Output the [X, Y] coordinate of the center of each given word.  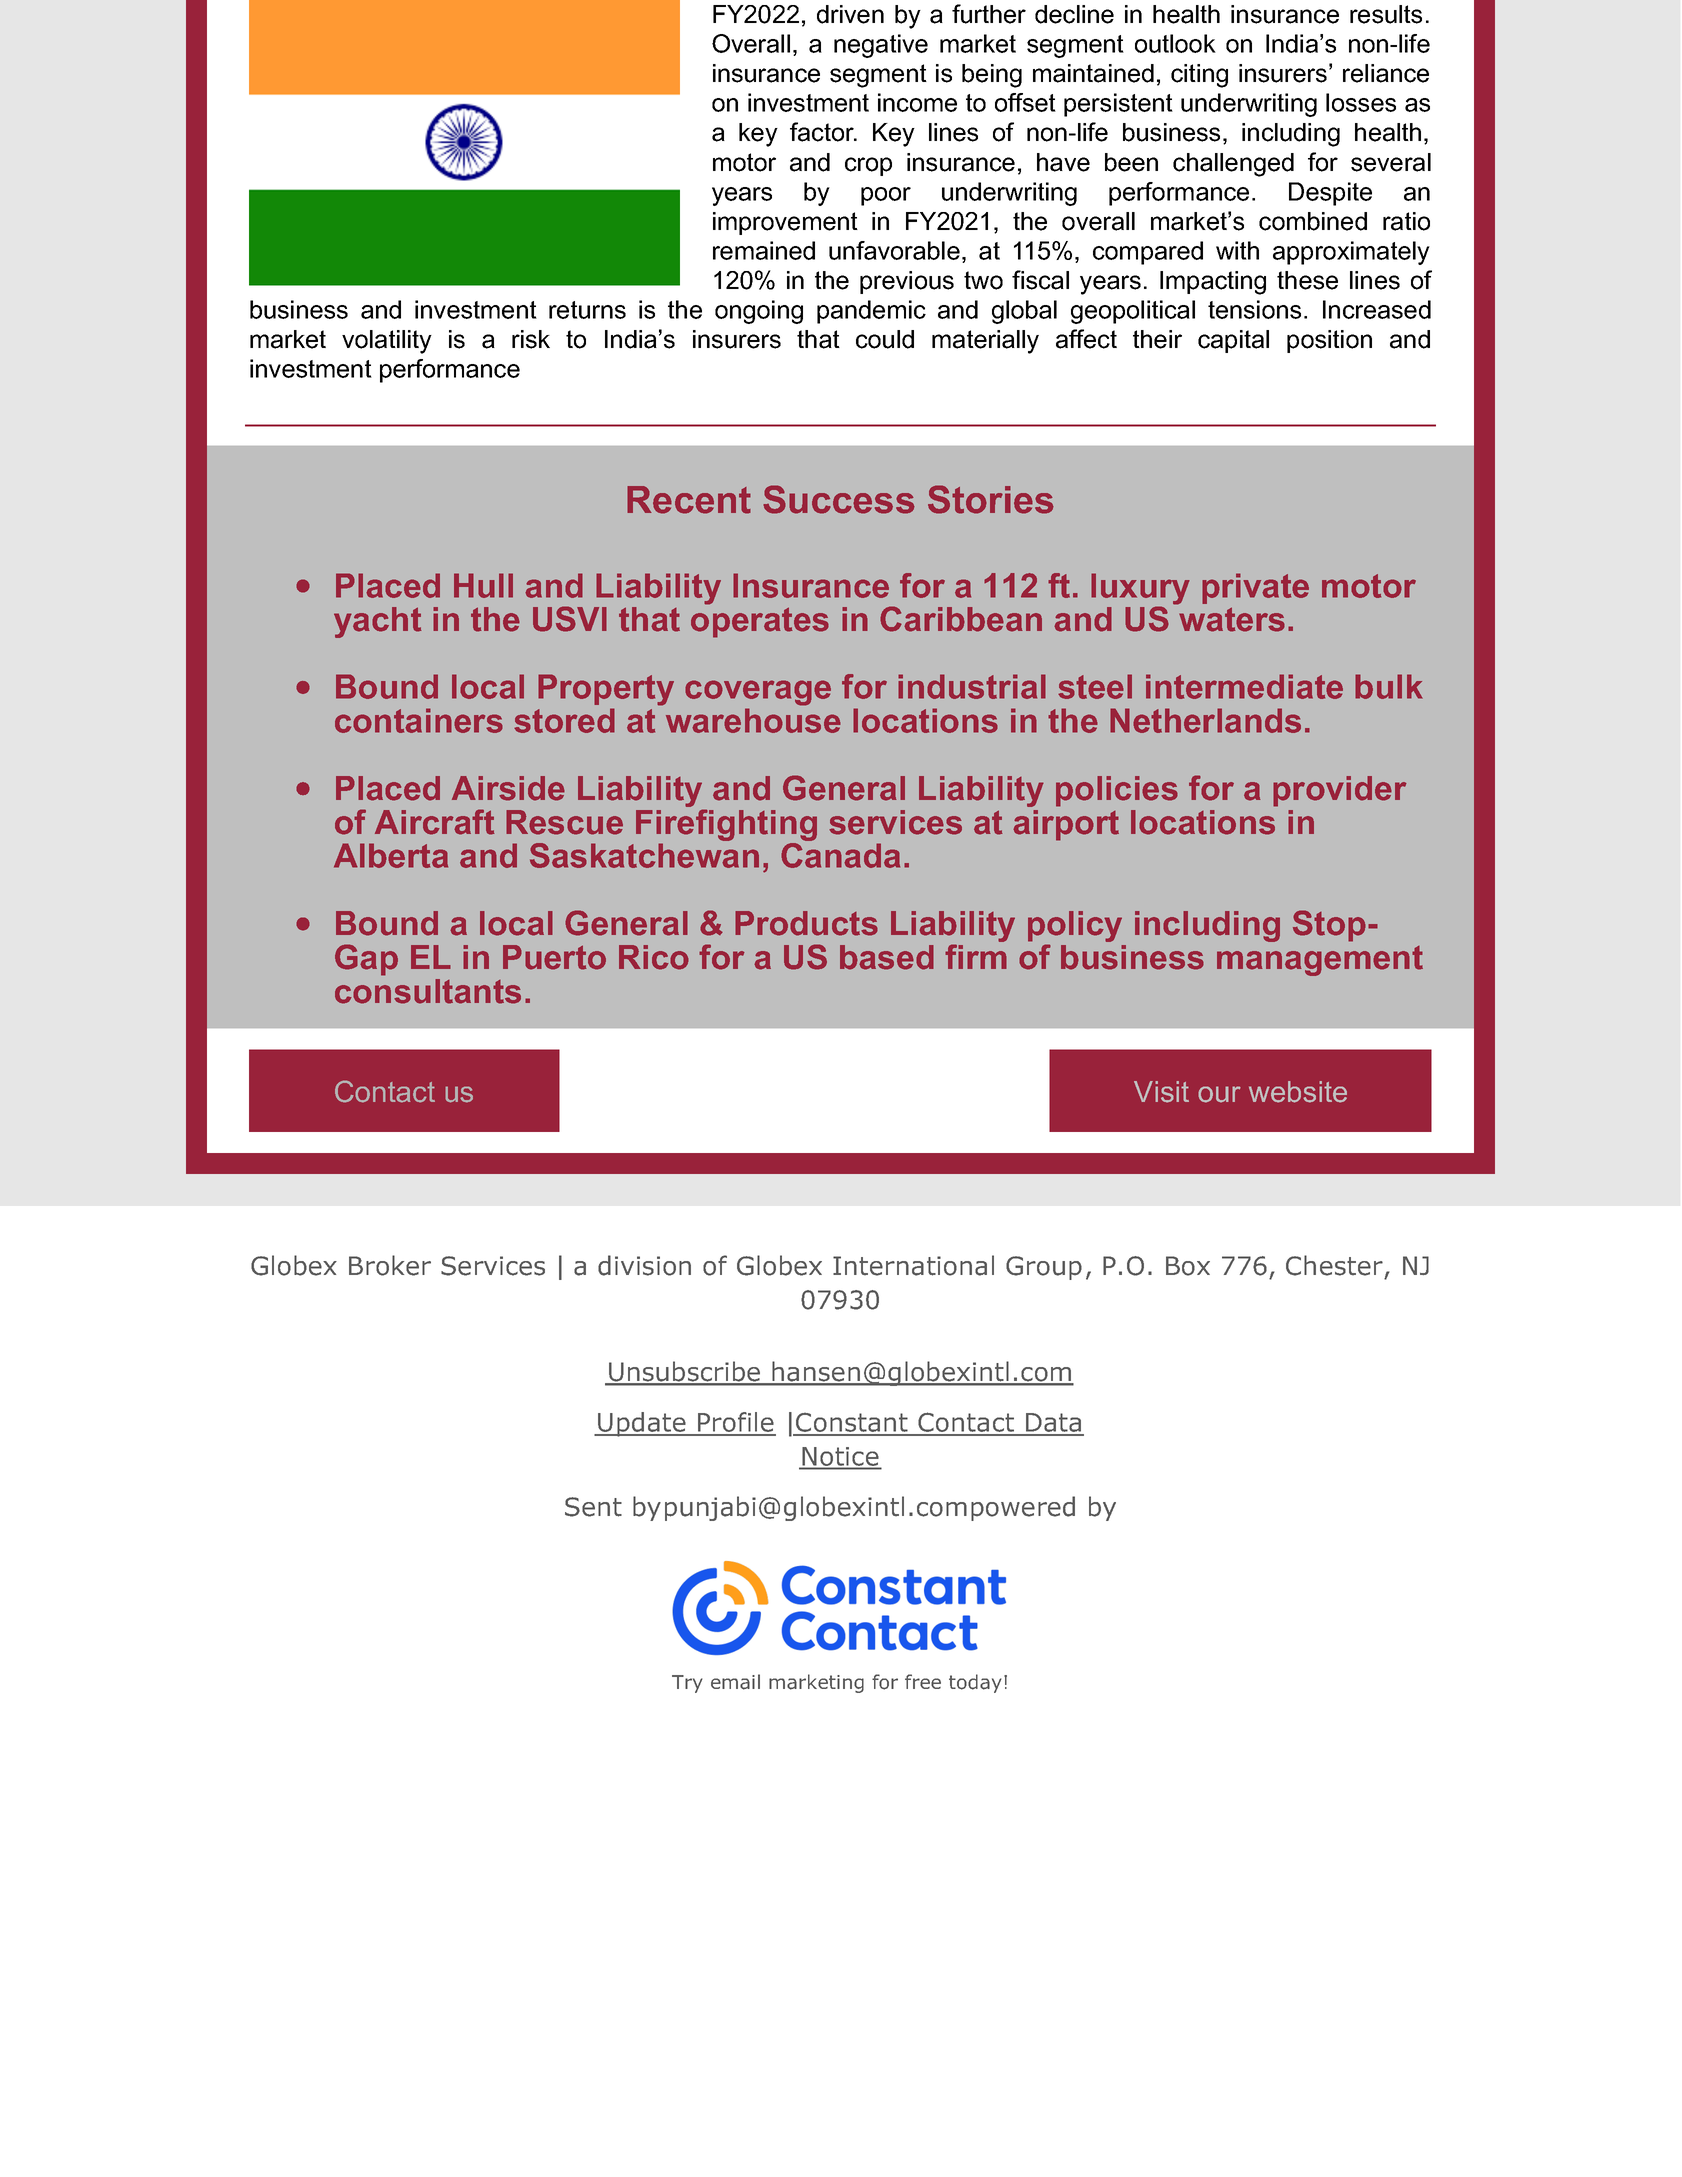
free [923, 1681]
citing [1199, 76]
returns [587, 310]
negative [881, 46]
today [975, 1683]
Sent [593, 1507]
